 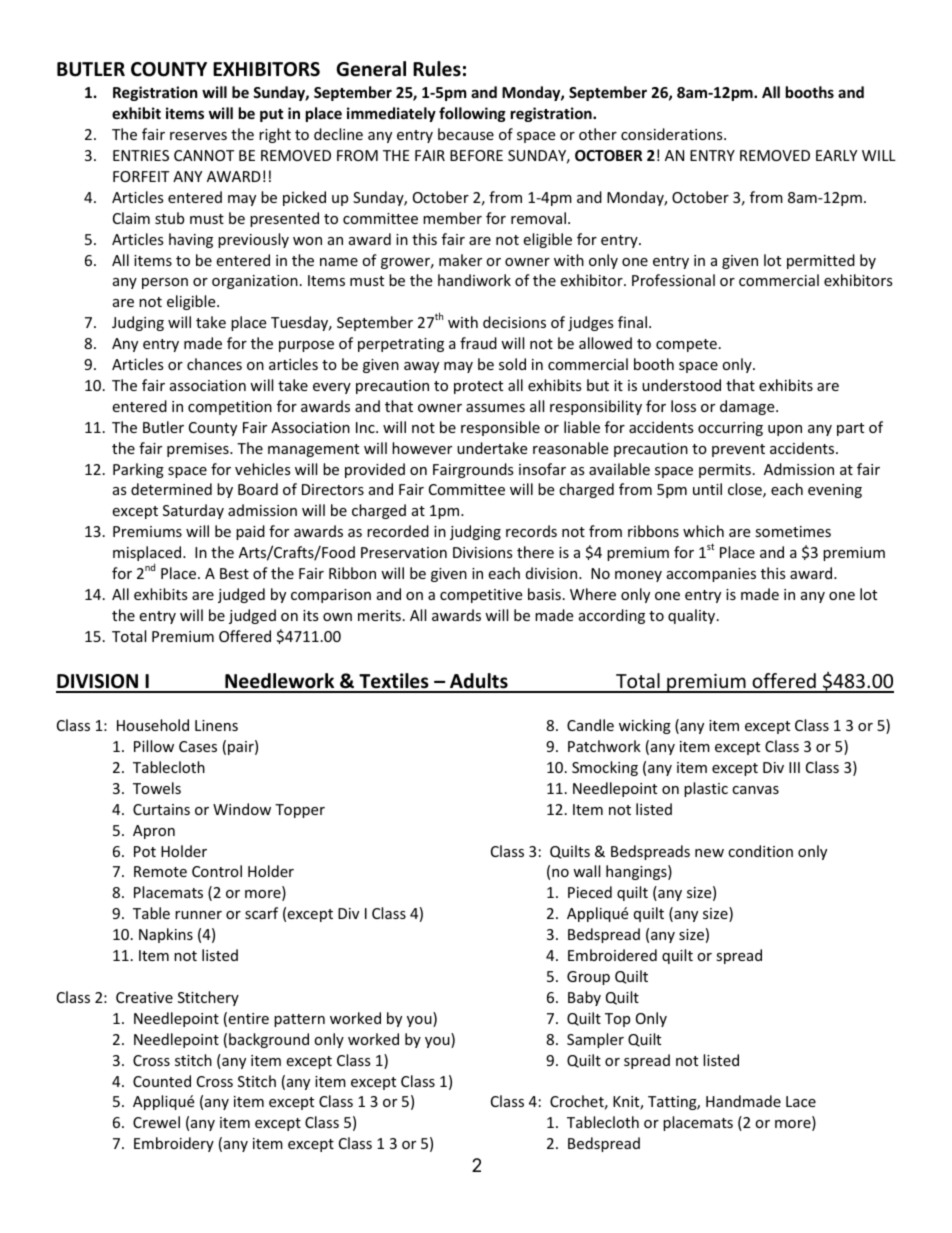 I want to click on Best, so click(x=234, y=573).
